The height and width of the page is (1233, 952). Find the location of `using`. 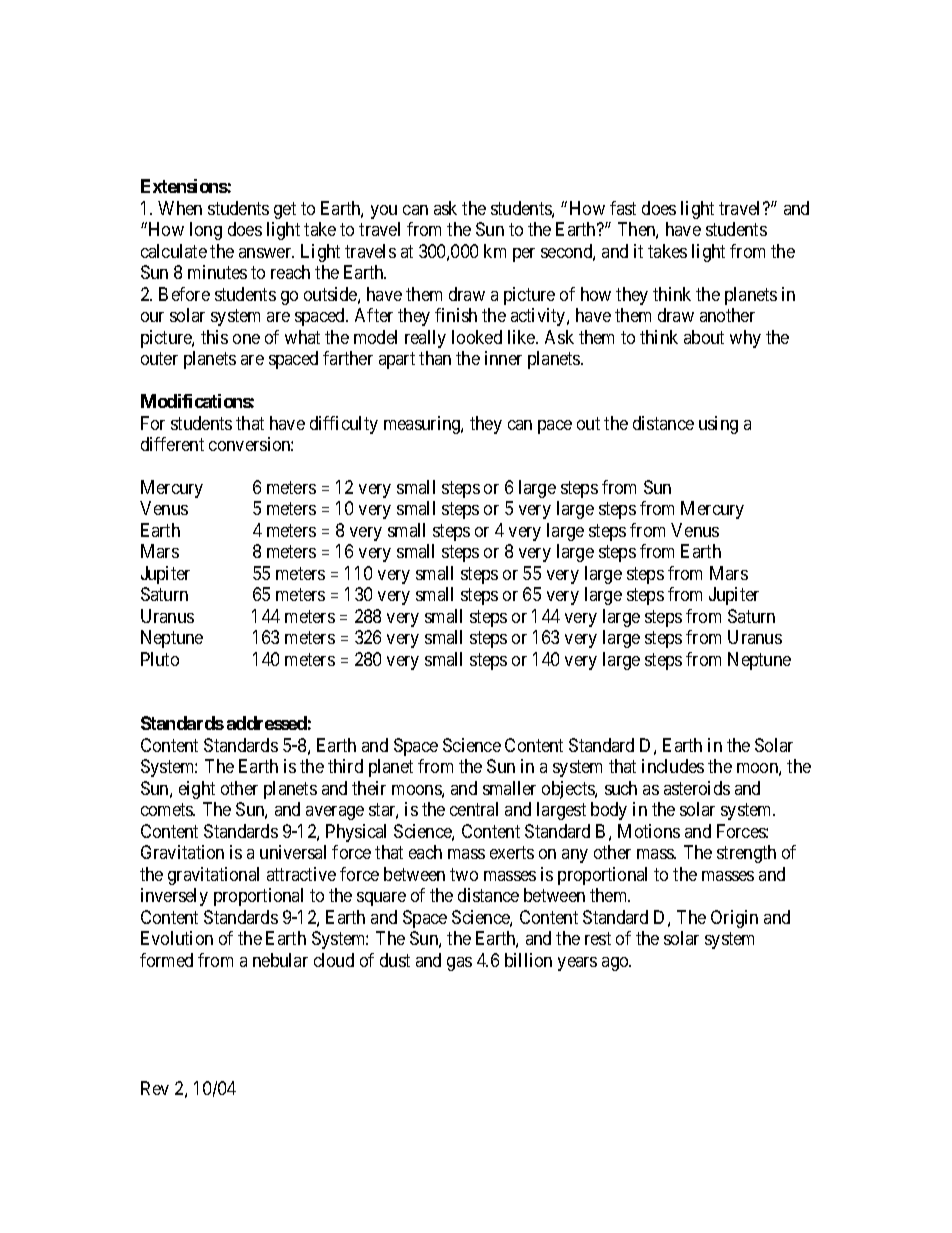

using is located at coordinates (718, 425).
